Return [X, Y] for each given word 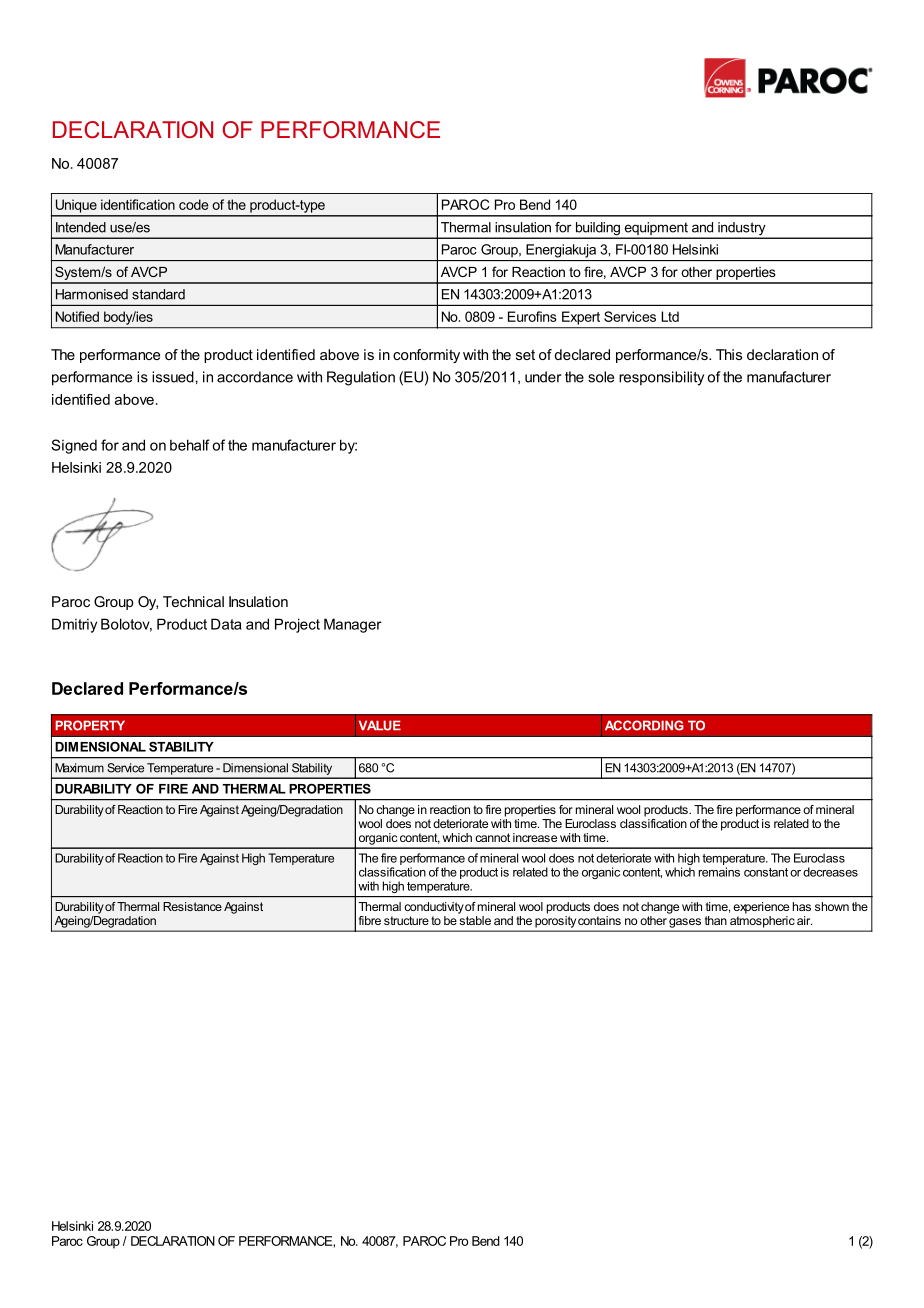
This [729, 354]
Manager [353, 625]
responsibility [661, 378]
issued [173, 377]
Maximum [79, 768]
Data [226, 624]
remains [719, 872]
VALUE [380, 725]
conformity [426, 356]
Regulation [361, 378]
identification [138, 204]
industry [742, 230]
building [598, 230]
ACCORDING [644, 725]
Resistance [192, 906]
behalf [190, 445]
